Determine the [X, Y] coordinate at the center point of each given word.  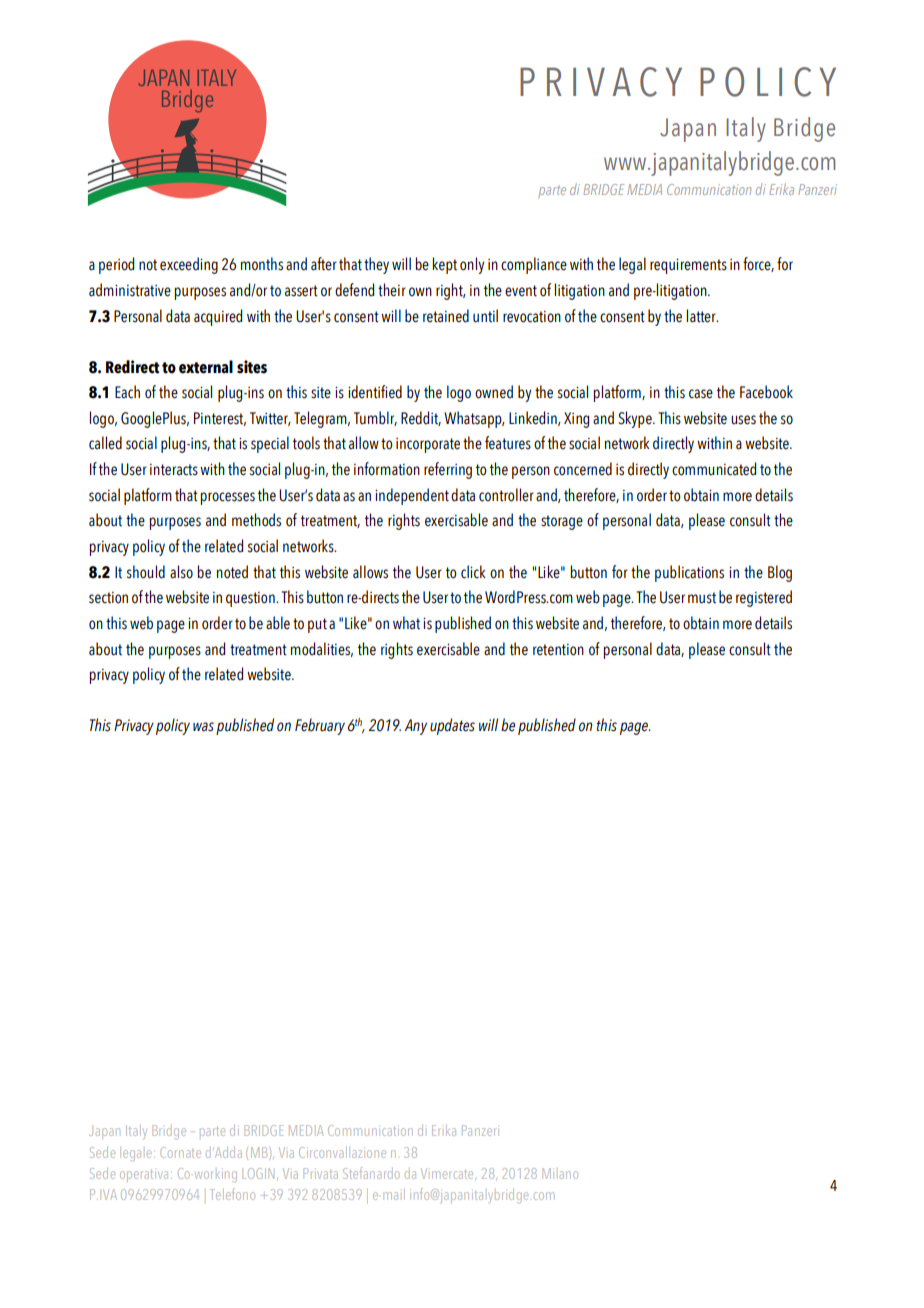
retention [558, 650]
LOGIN [258, 1173]
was [203, 727]
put [317, 625]
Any [416, 727]
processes [228, 498]
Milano [560, 1173]
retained [446, 316]
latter [702, 316]
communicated [714, 469]
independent [412, 496]
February [320, 726]
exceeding [189, 265]
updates [452, 726]
